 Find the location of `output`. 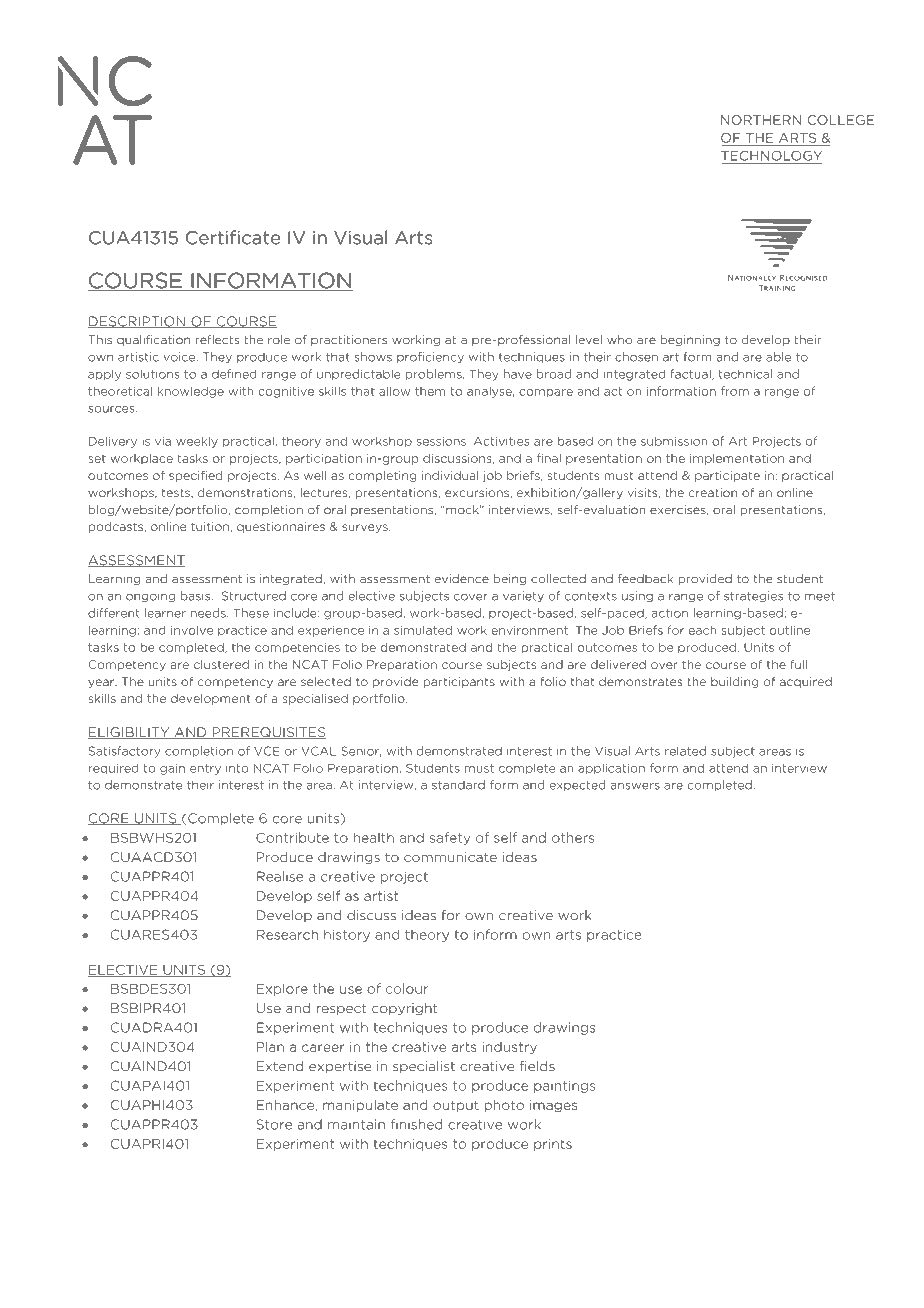

output is located at coordinates (456, 1106).
